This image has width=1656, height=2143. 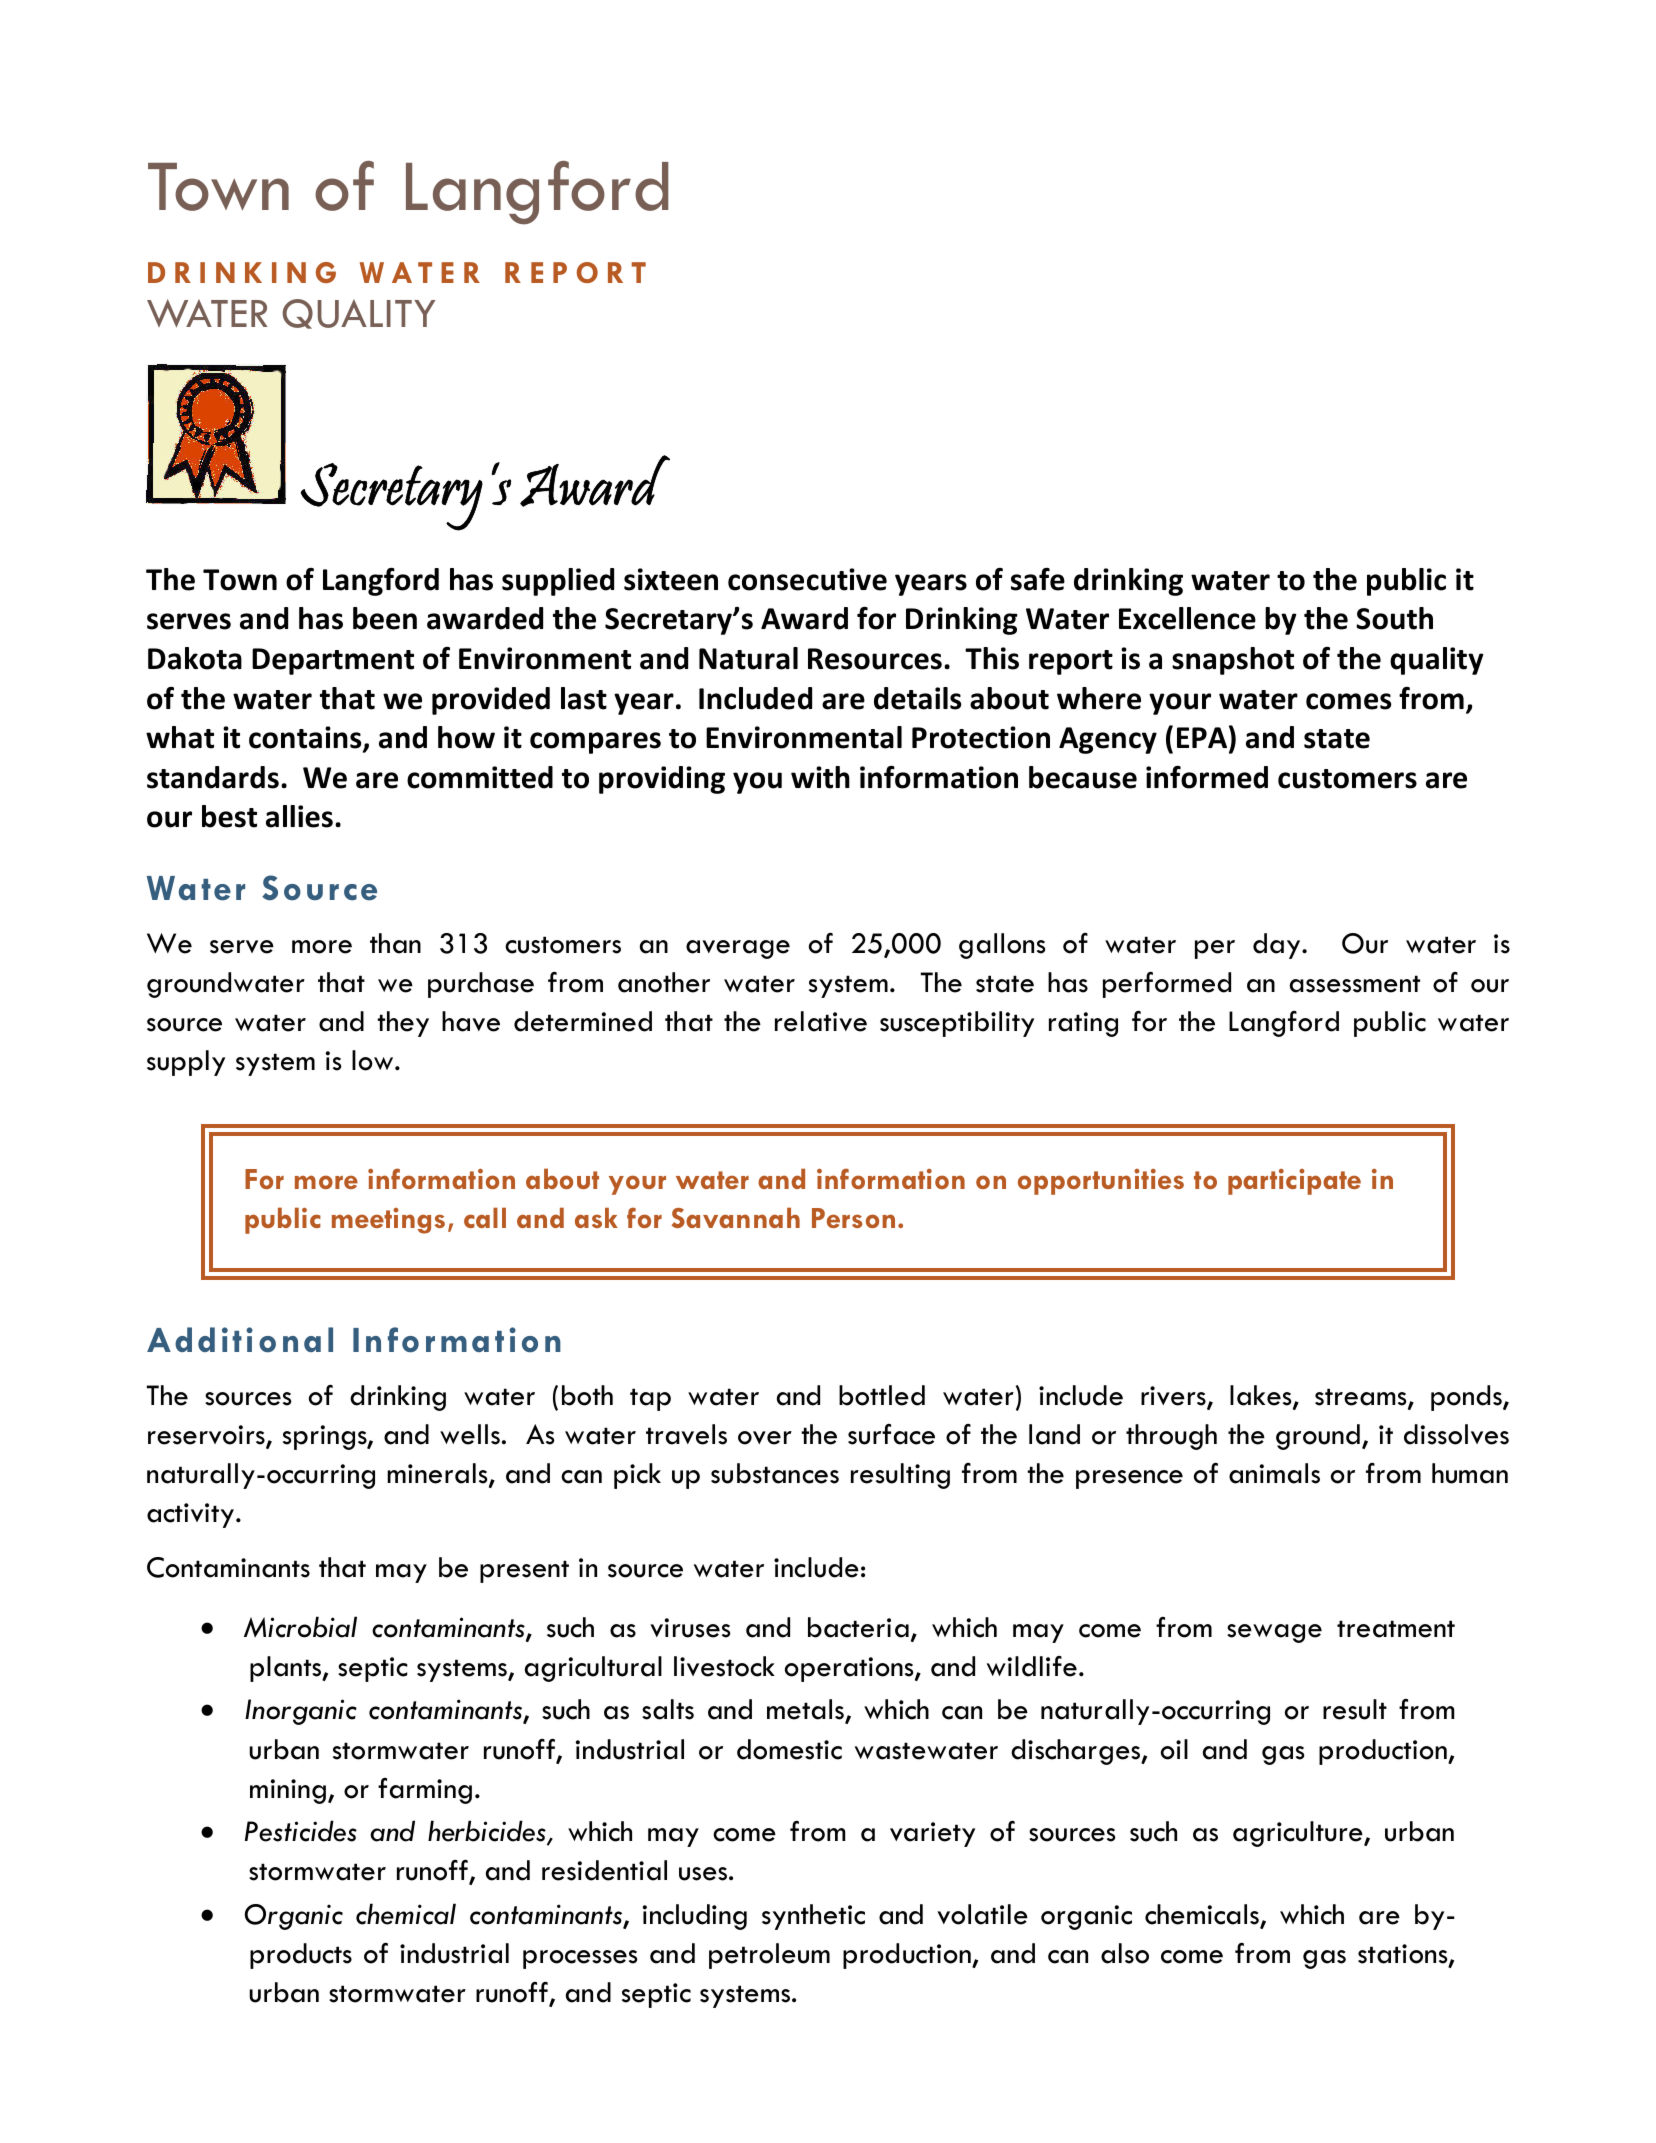 What do you see at coordinates (1394, 618) in the image?
I see `South` at bounding box center [1394, 618].
